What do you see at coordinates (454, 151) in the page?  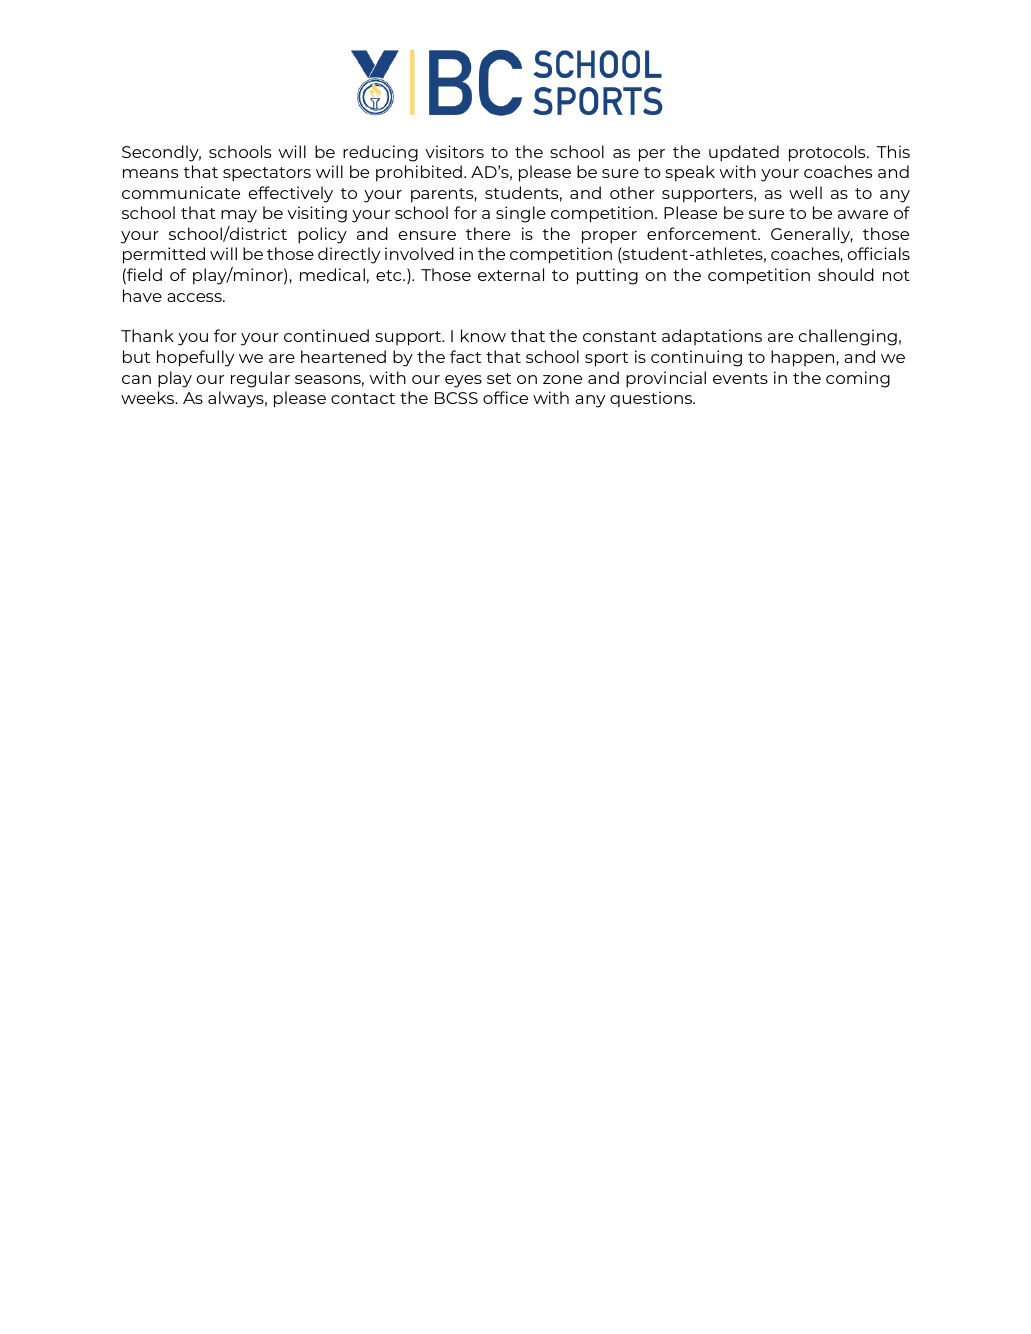 I see `visitors` at bounding box center [454, 151].
